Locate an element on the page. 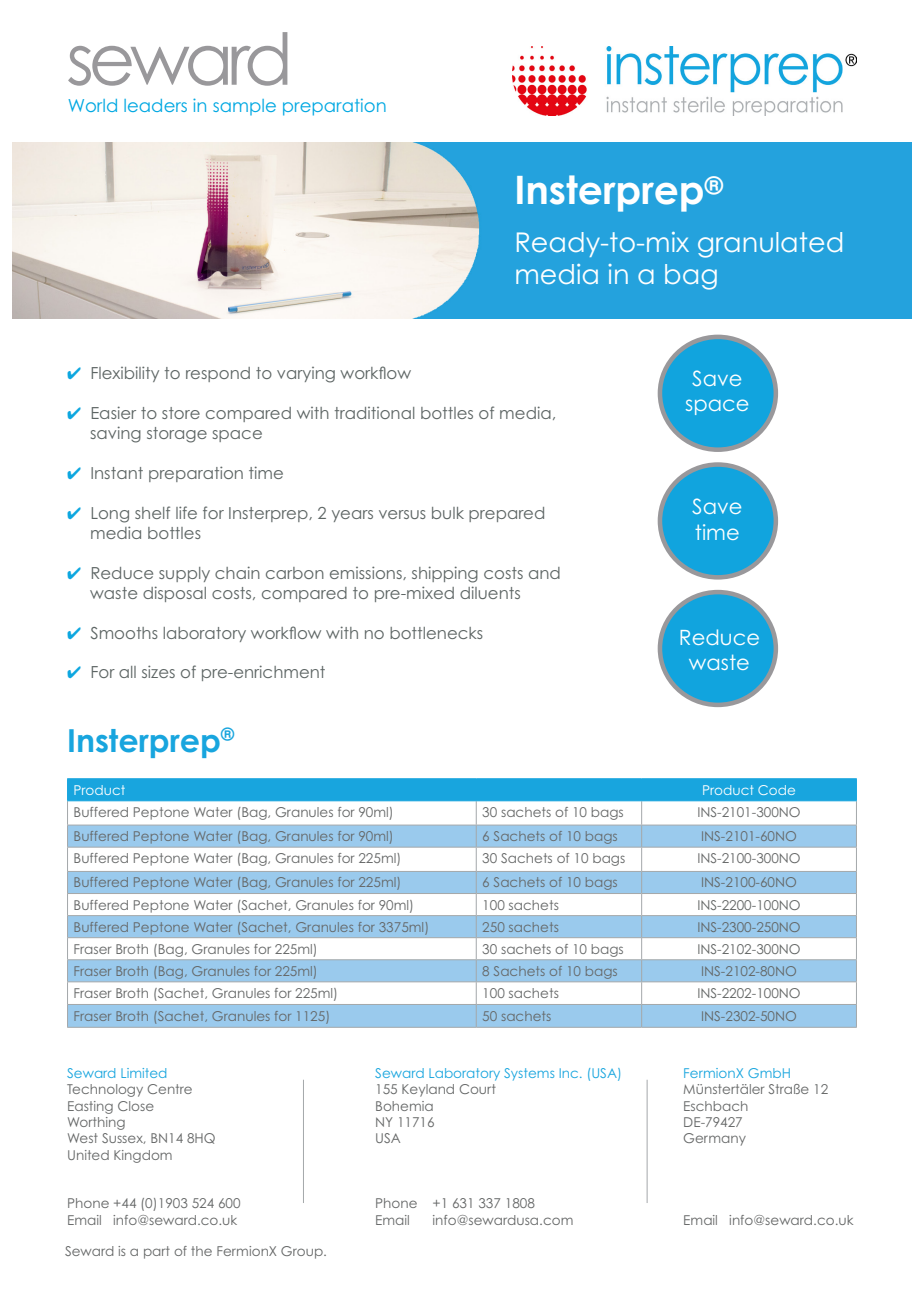 The width and height of the document is (924, 1297). Group is located at coordinates (303, 1252).
